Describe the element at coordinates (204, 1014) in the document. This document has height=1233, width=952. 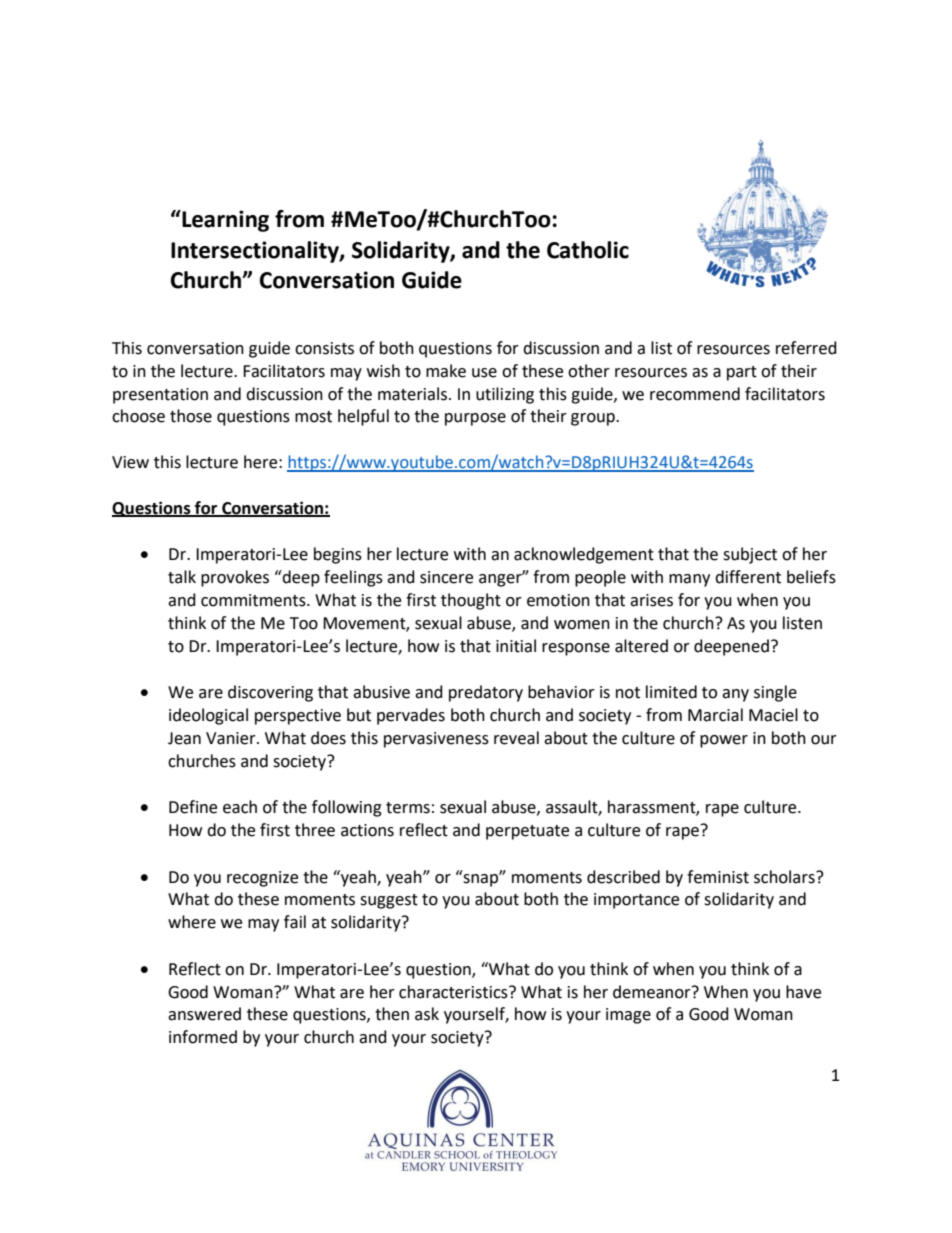
I see `answered` at that location.
